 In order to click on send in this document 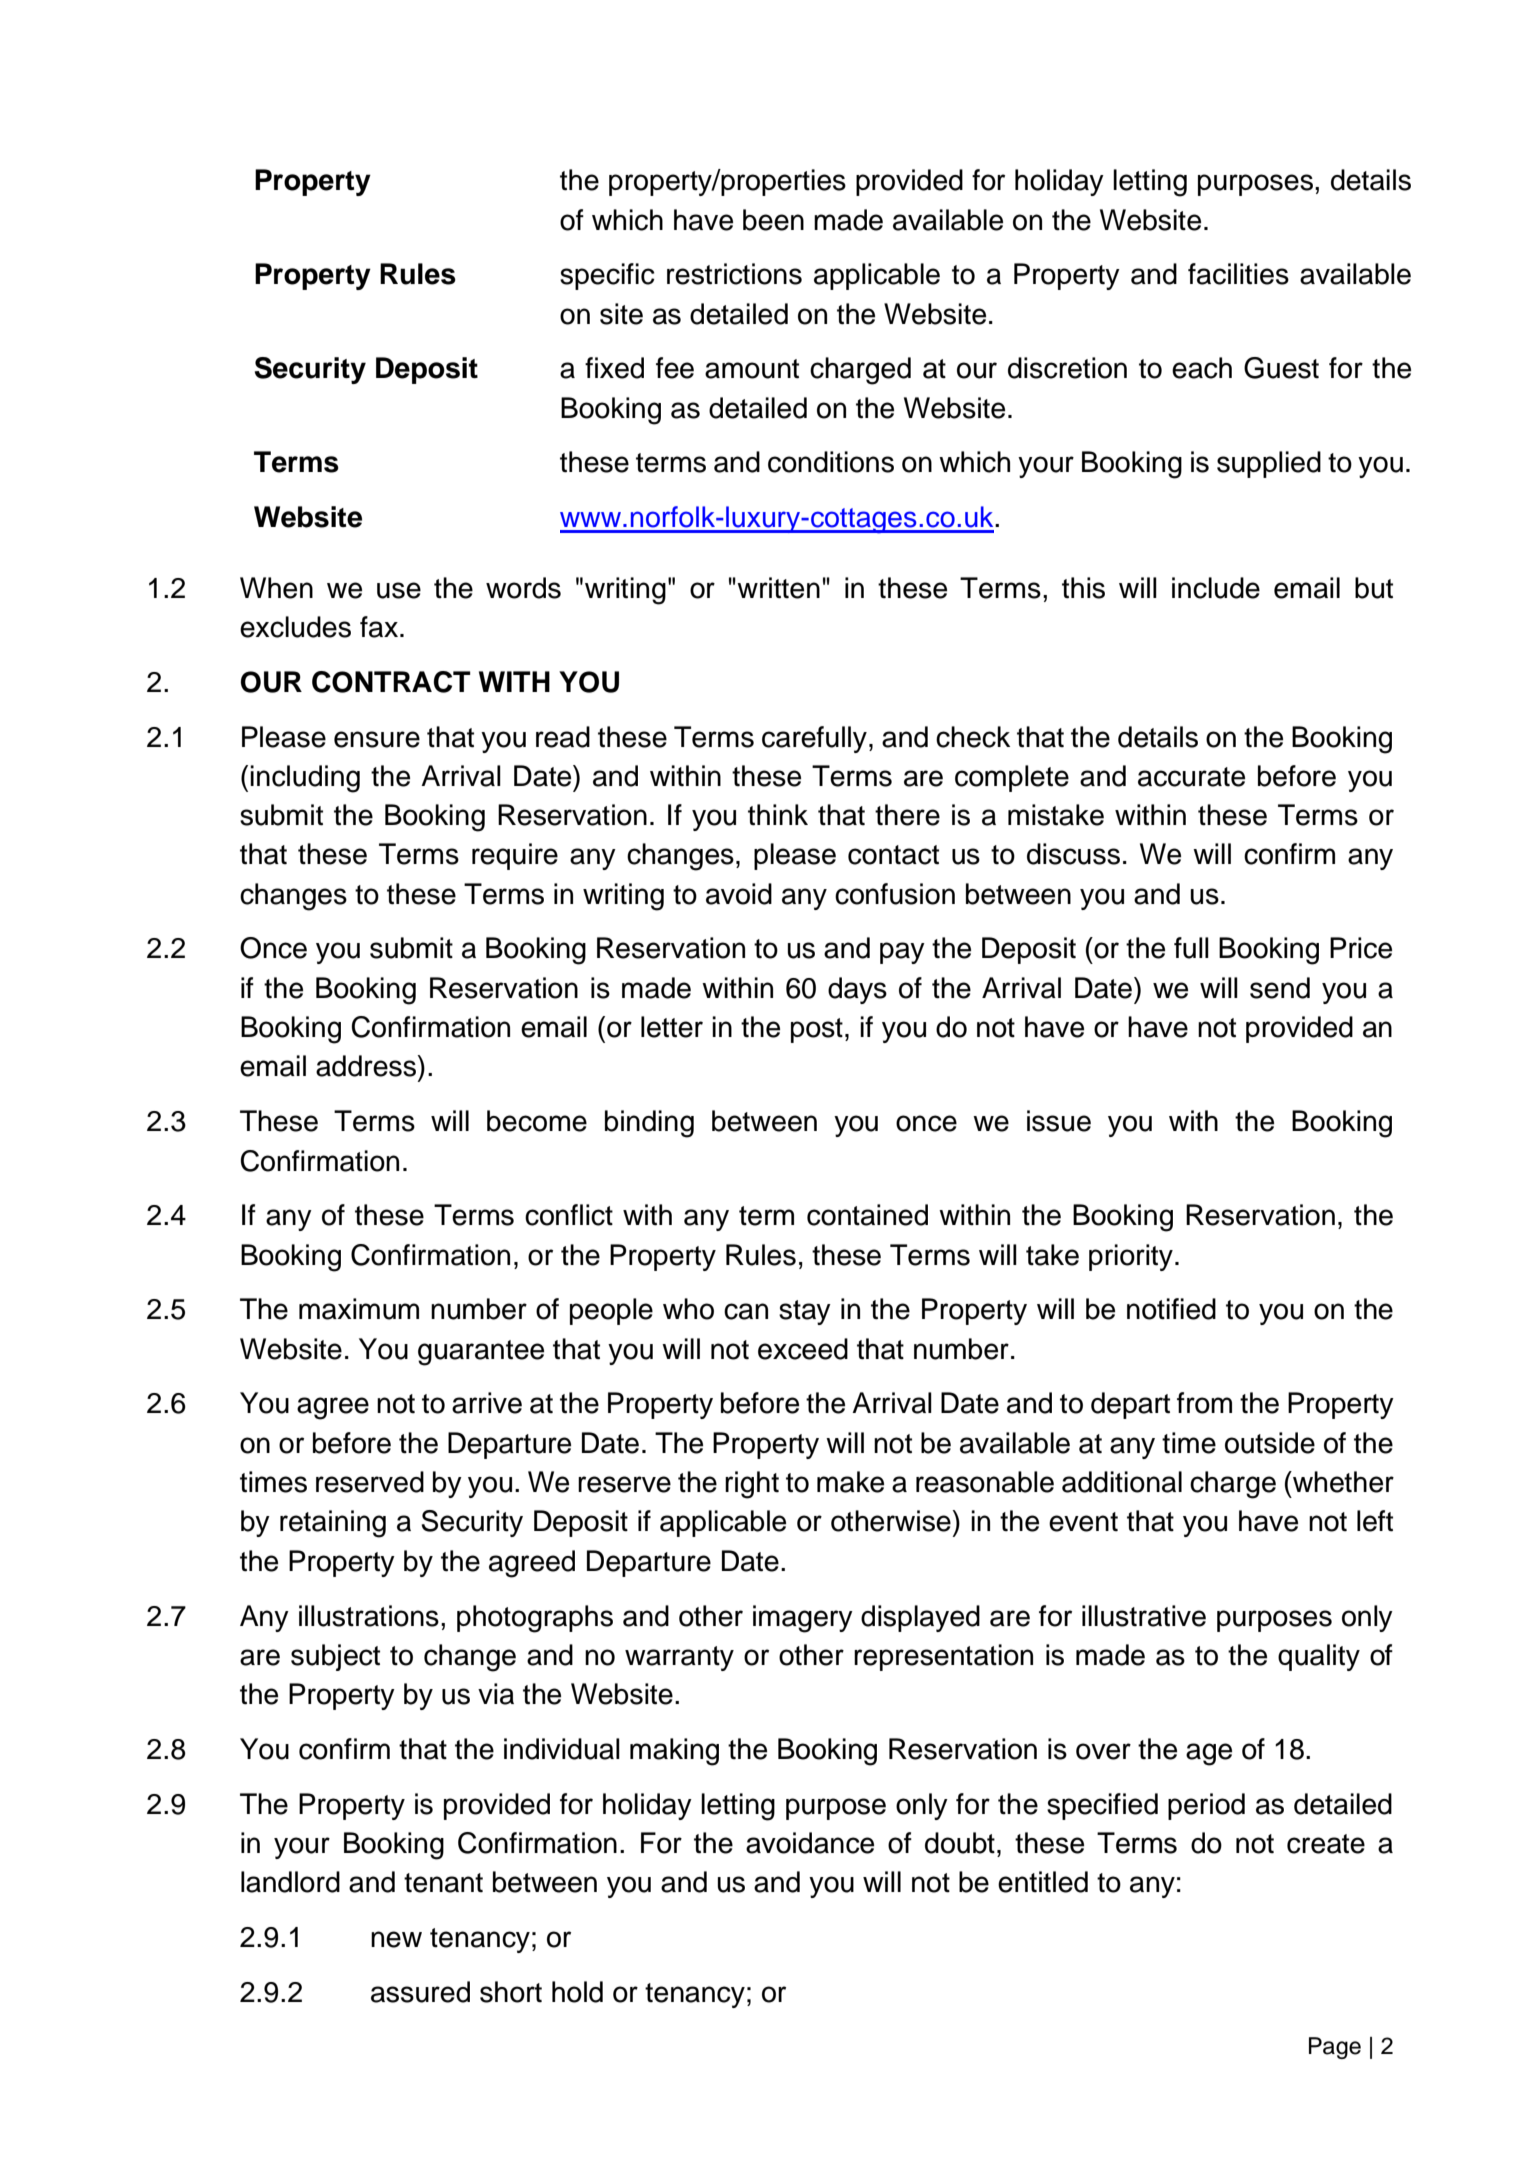, I will do `click(1280, 988)`.
